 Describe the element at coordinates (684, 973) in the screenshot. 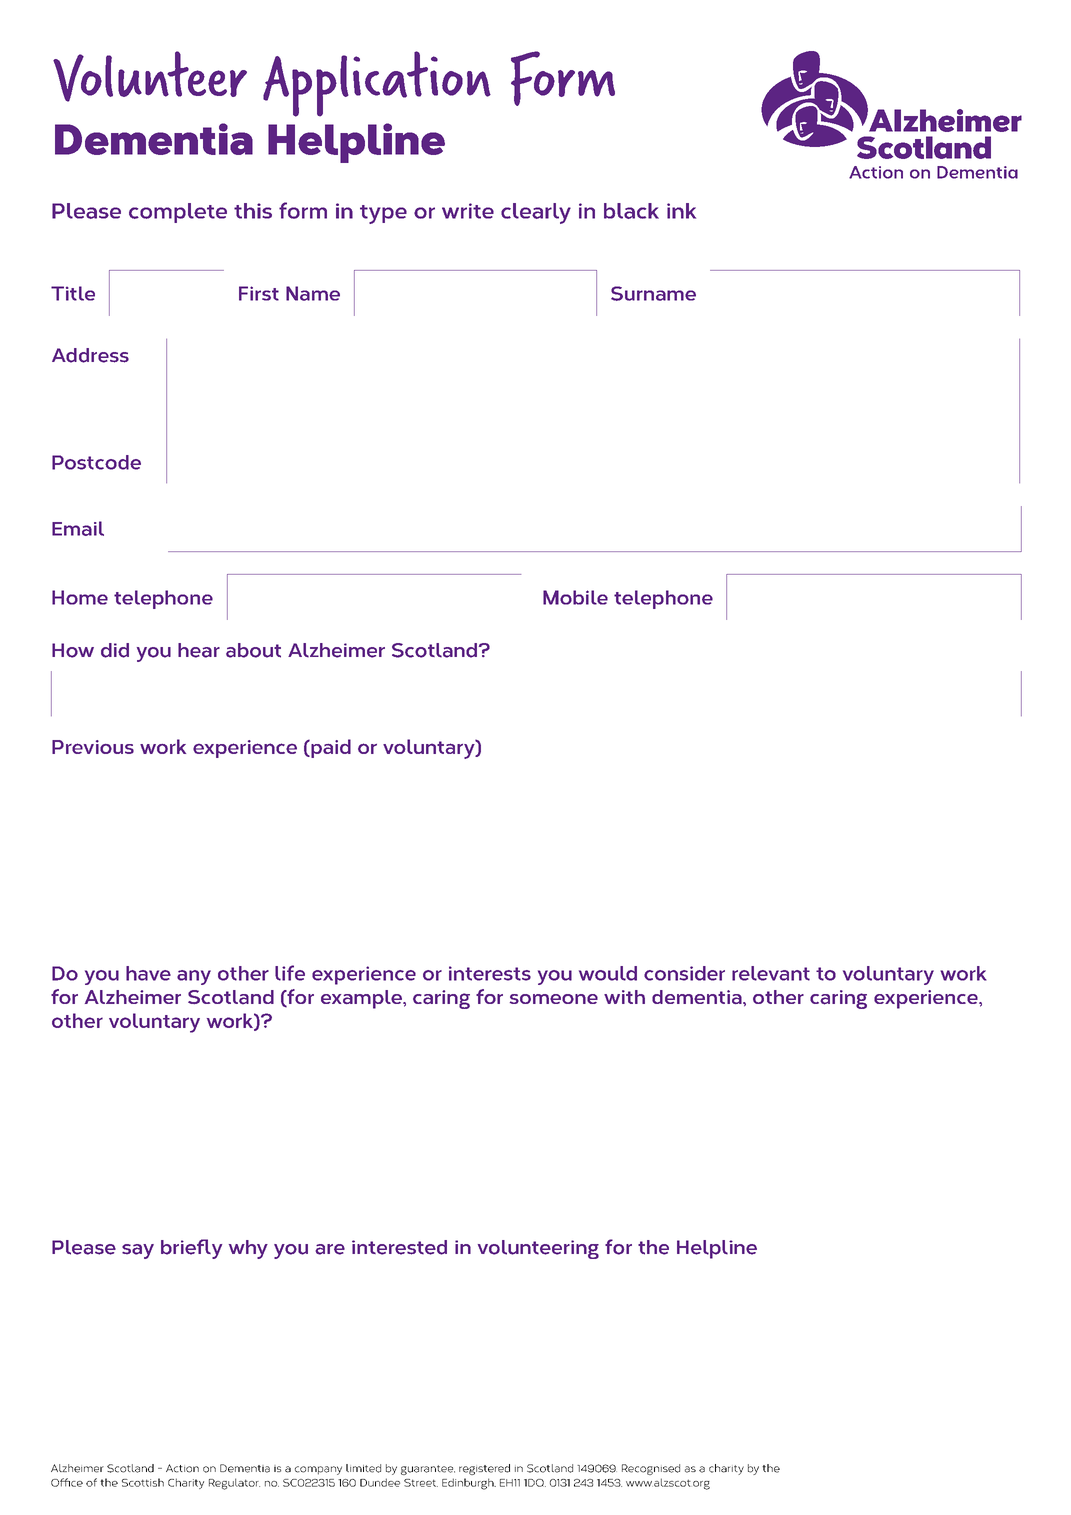

I see `consider` at that location.
